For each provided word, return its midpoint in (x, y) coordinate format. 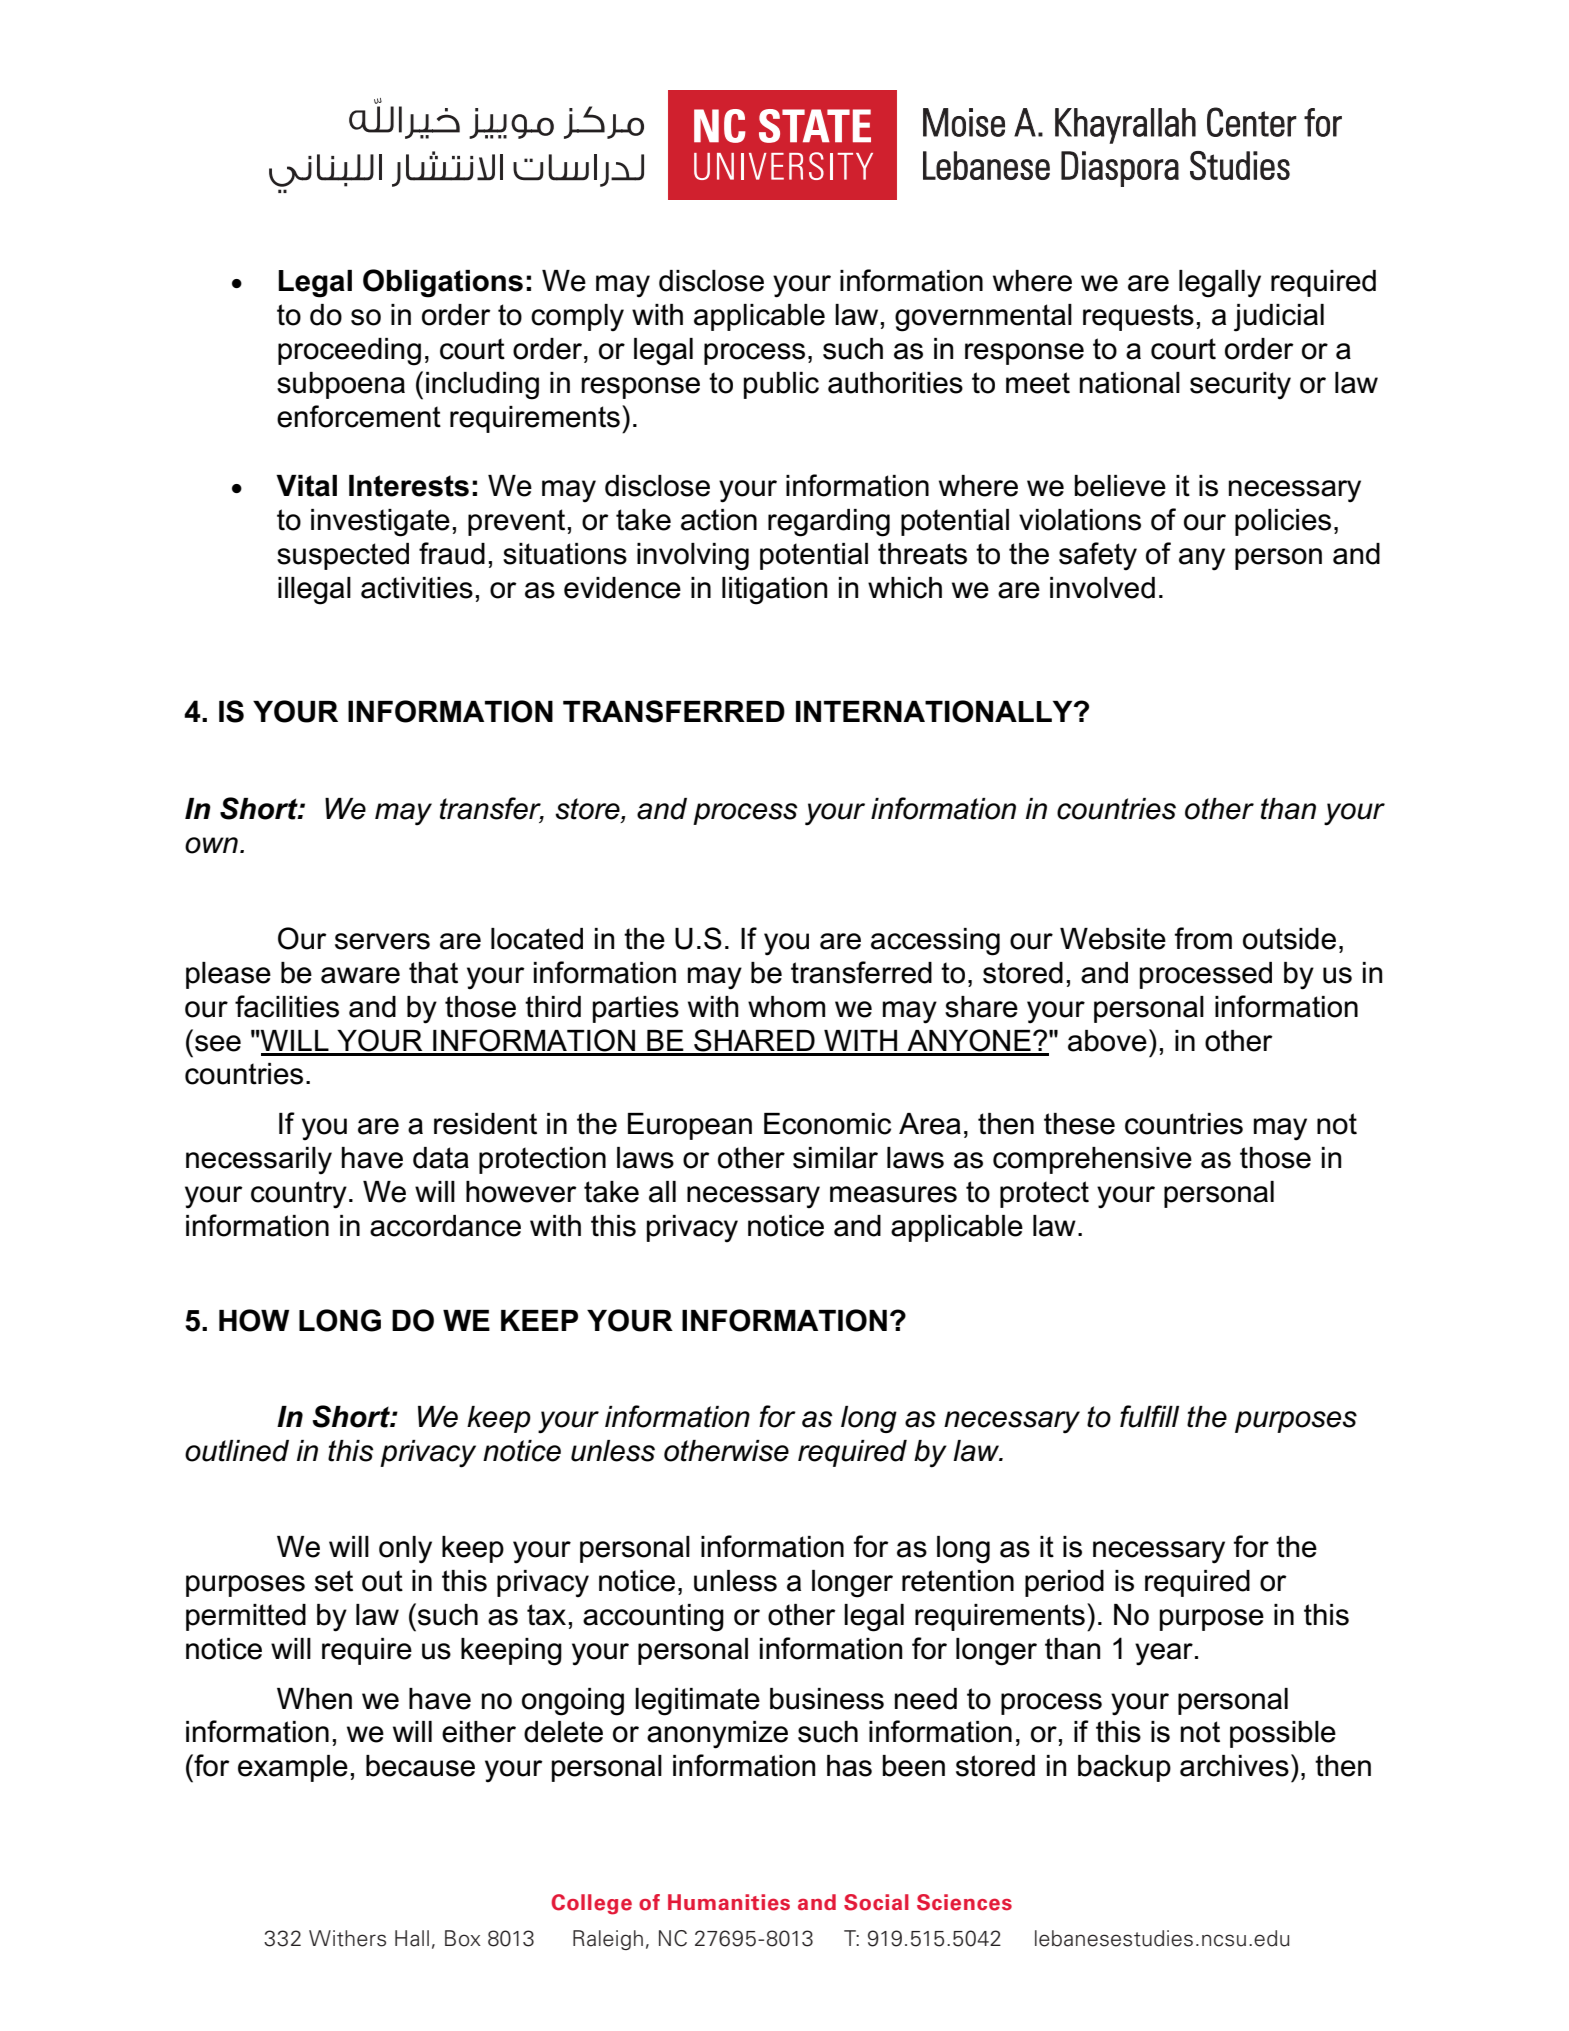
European (690, 1126)
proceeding (349, 352)
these (1079, 1124)
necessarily (259, 1161)
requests (1138, 317)
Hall (412, 1938)
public (781, 385)
